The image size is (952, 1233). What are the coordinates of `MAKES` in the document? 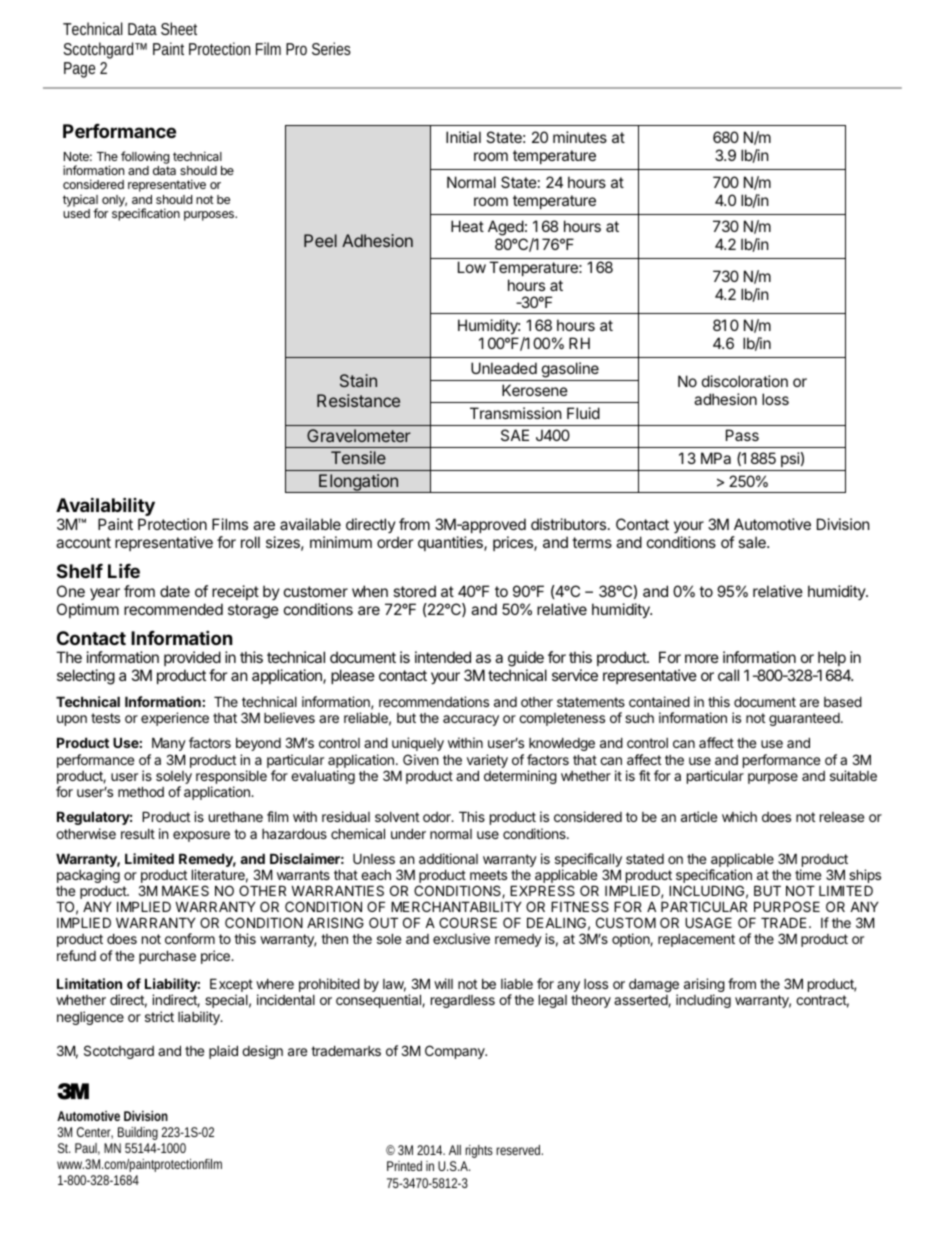 It's located at (185, 890).
